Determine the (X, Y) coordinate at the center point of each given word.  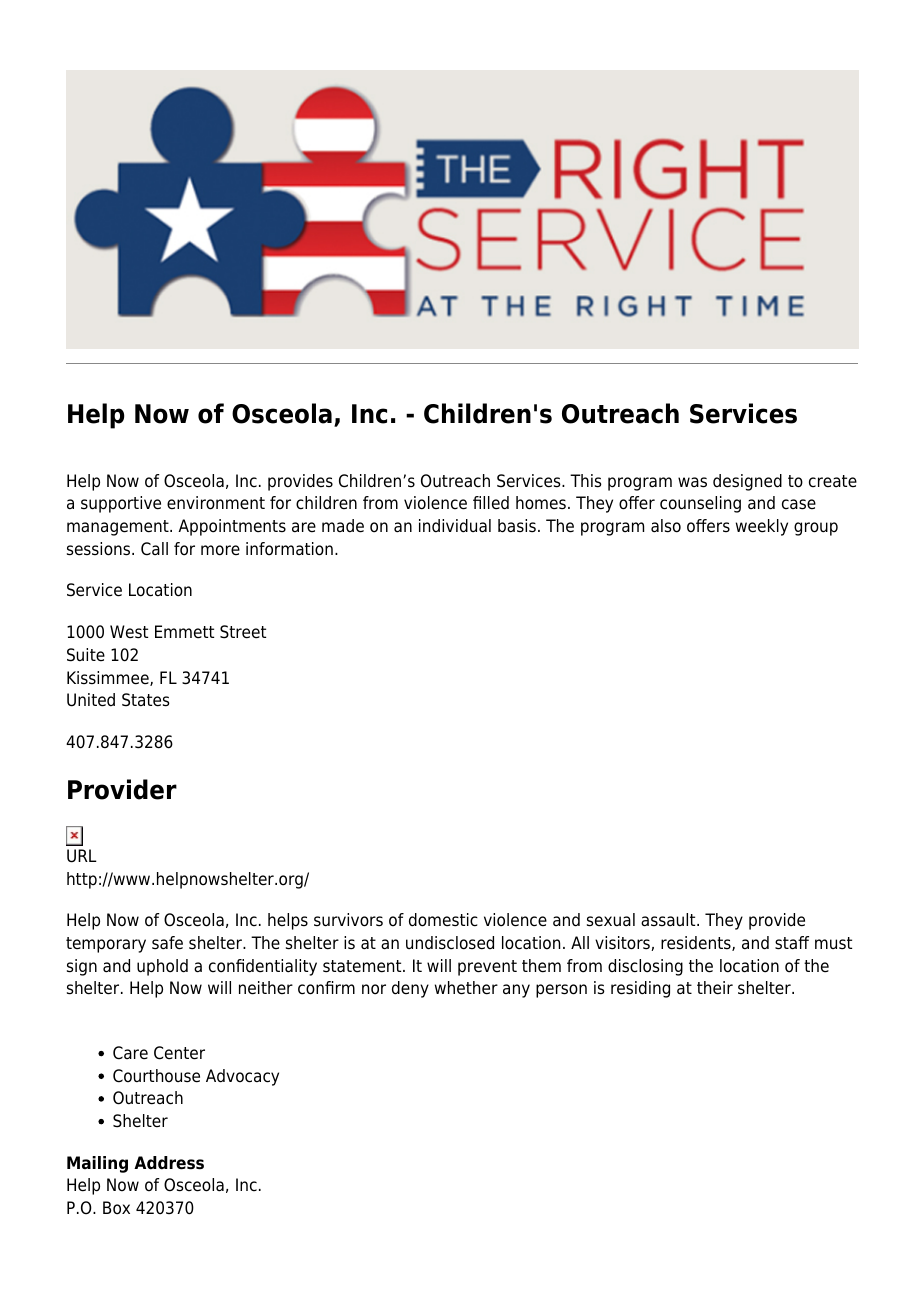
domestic (443, 920)
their (715, 988)
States (146, 700)
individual (455, 526)
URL (82, 856)
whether (466, 988)
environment (216, 503)
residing (640, 989)
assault (669, 920)
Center (179, 1053)
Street (243, 632)
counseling (700, 504)
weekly (762, 527)
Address (169, 1163)
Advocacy (242, 1077)
